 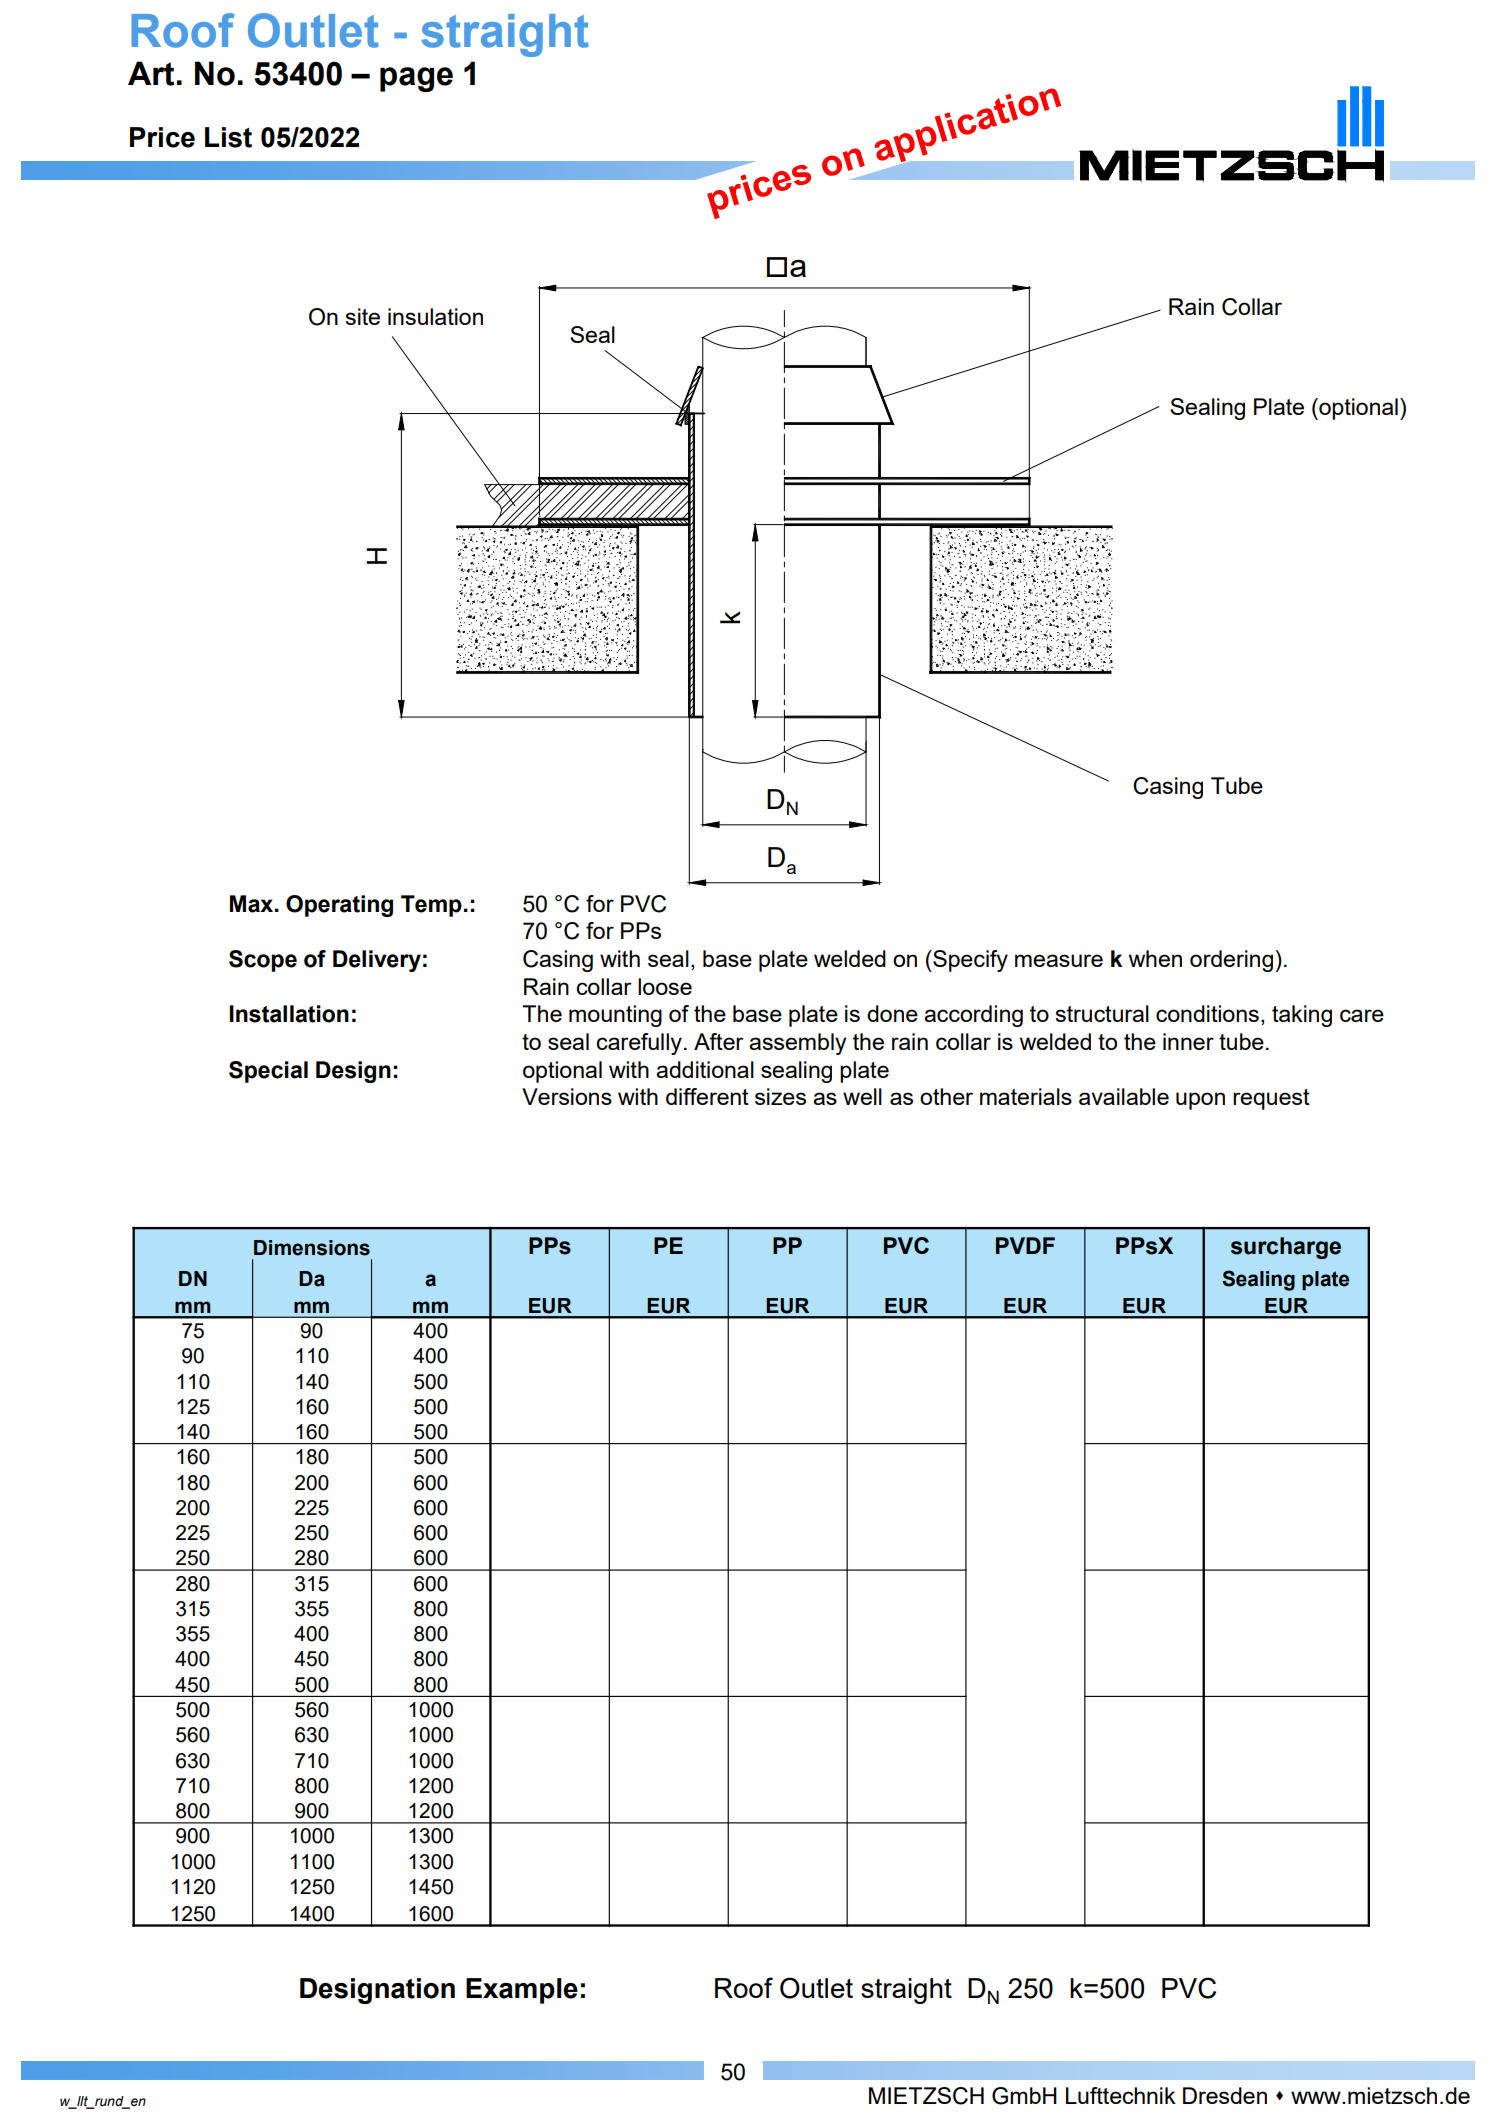 What do you see at coordinates (312, 1248) in the screenshot?
I see `Dimensions` at bounding box center [312, 1248].
